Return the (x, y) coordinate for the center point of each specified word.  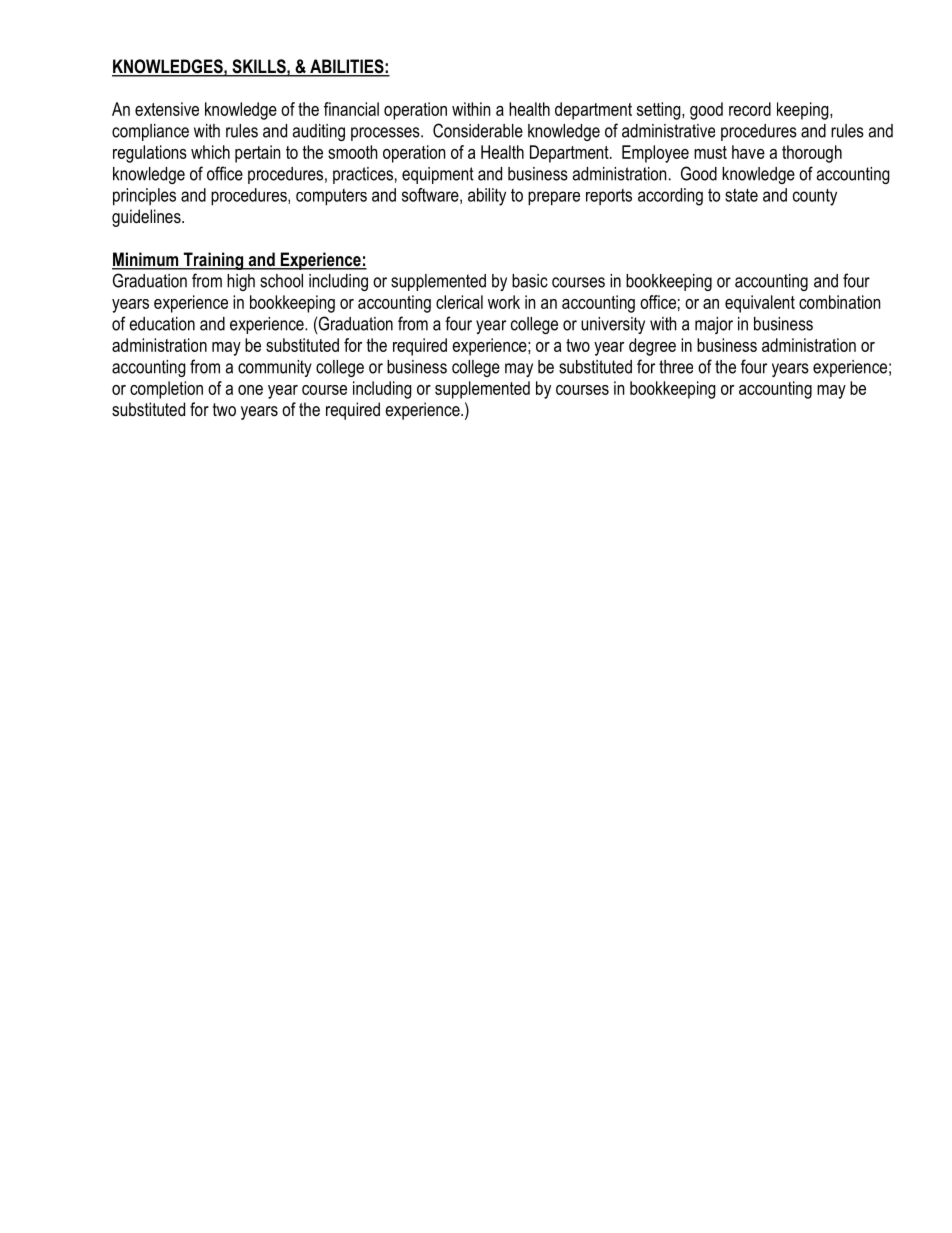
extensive (167, 109)
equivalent (760, 304)
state (741, 195)
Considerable (478, 130)
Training (213, 261)
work (504, 302)
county (815, 197)
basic (530, 281)
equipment (438, 175)
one (250, 390)
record (750, 109)
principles (144, 197)
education (162, 324)
